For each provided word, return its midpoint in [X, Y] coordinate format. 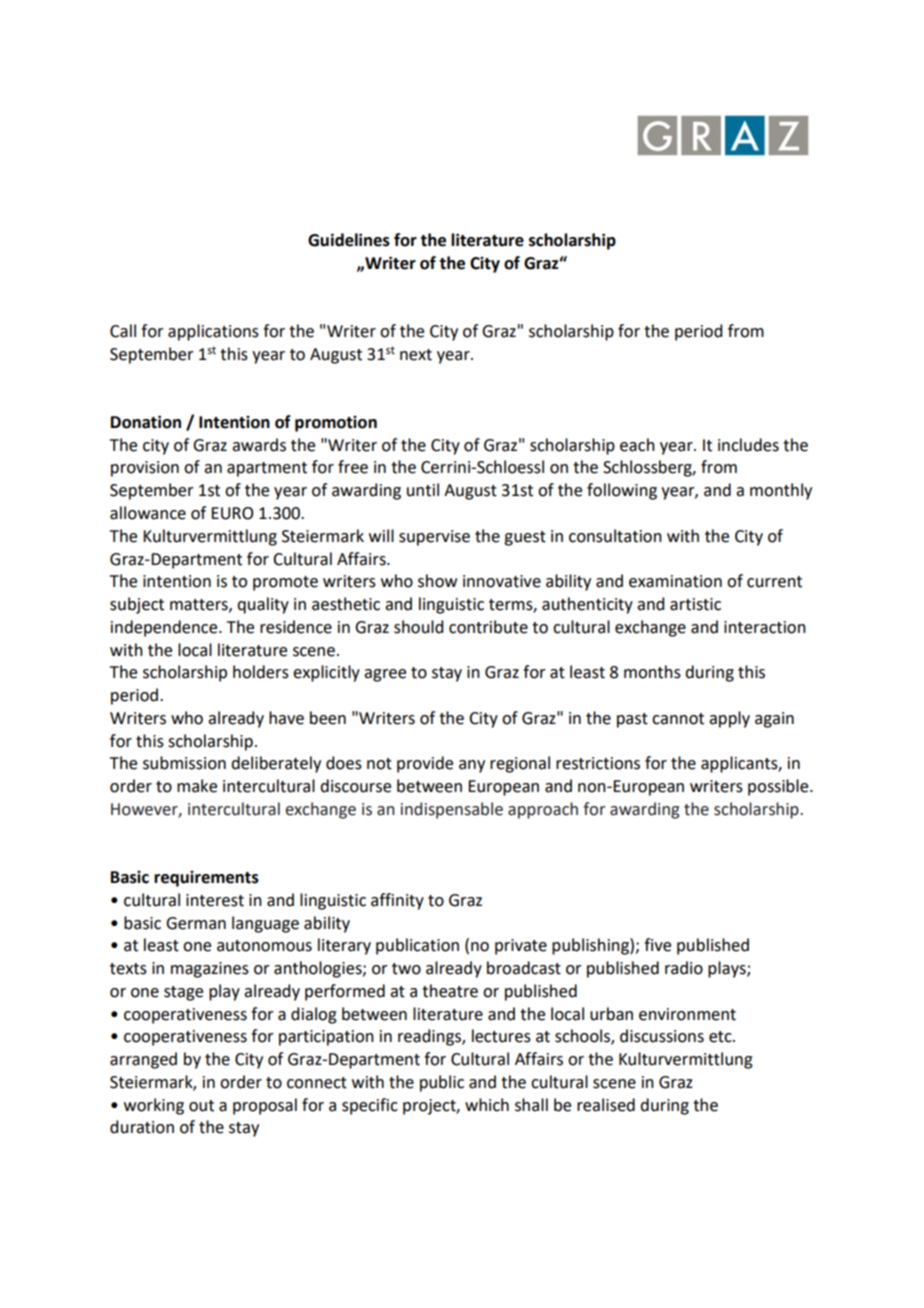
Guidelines [349, 240]
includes [748, 445]
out [201, 1106]
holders [261, 672]
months [652, 672]
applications [213, 332]
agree [385, 675]
